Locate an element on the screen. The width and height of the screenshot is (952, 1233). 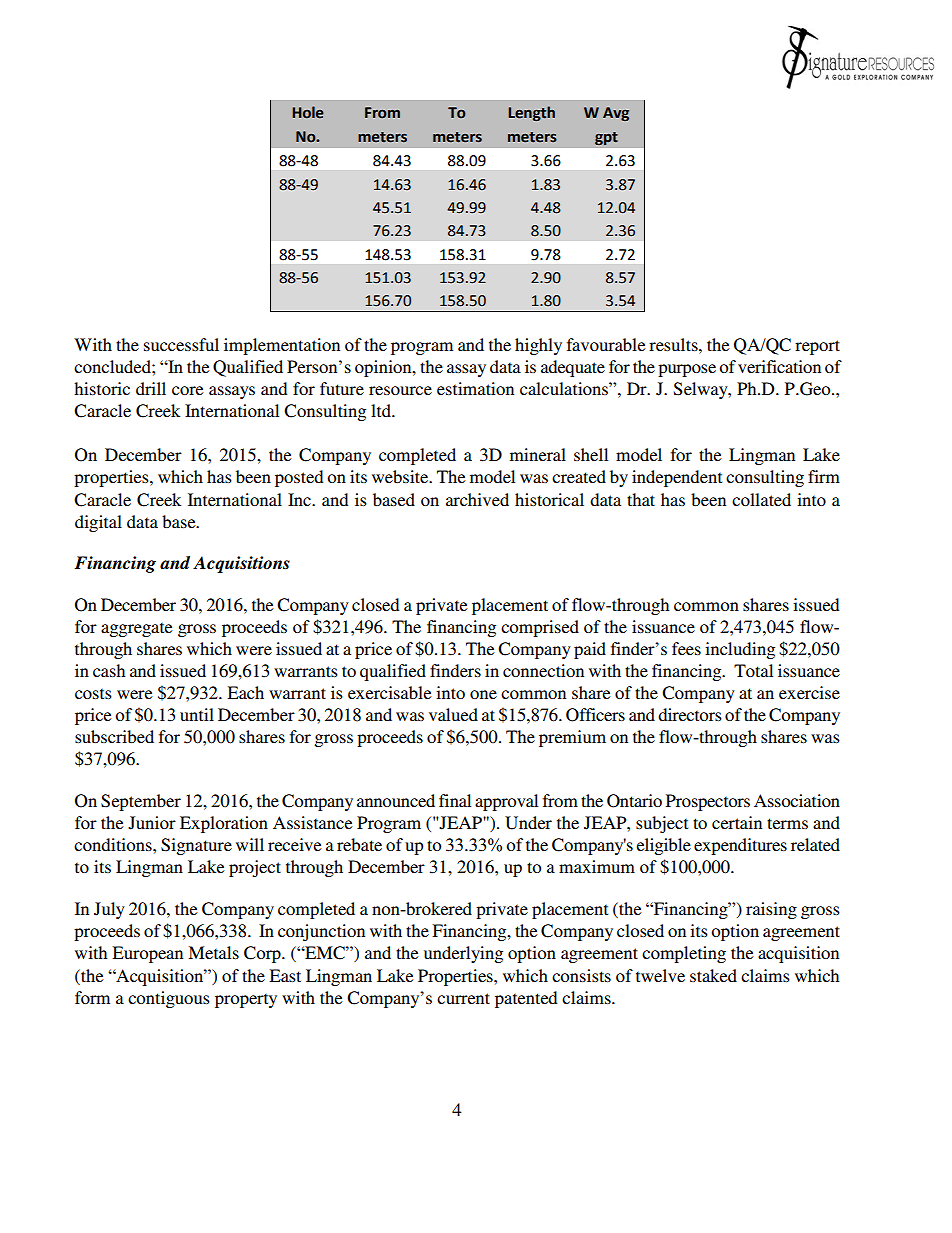
Length is located at coordinates (532, 113).
